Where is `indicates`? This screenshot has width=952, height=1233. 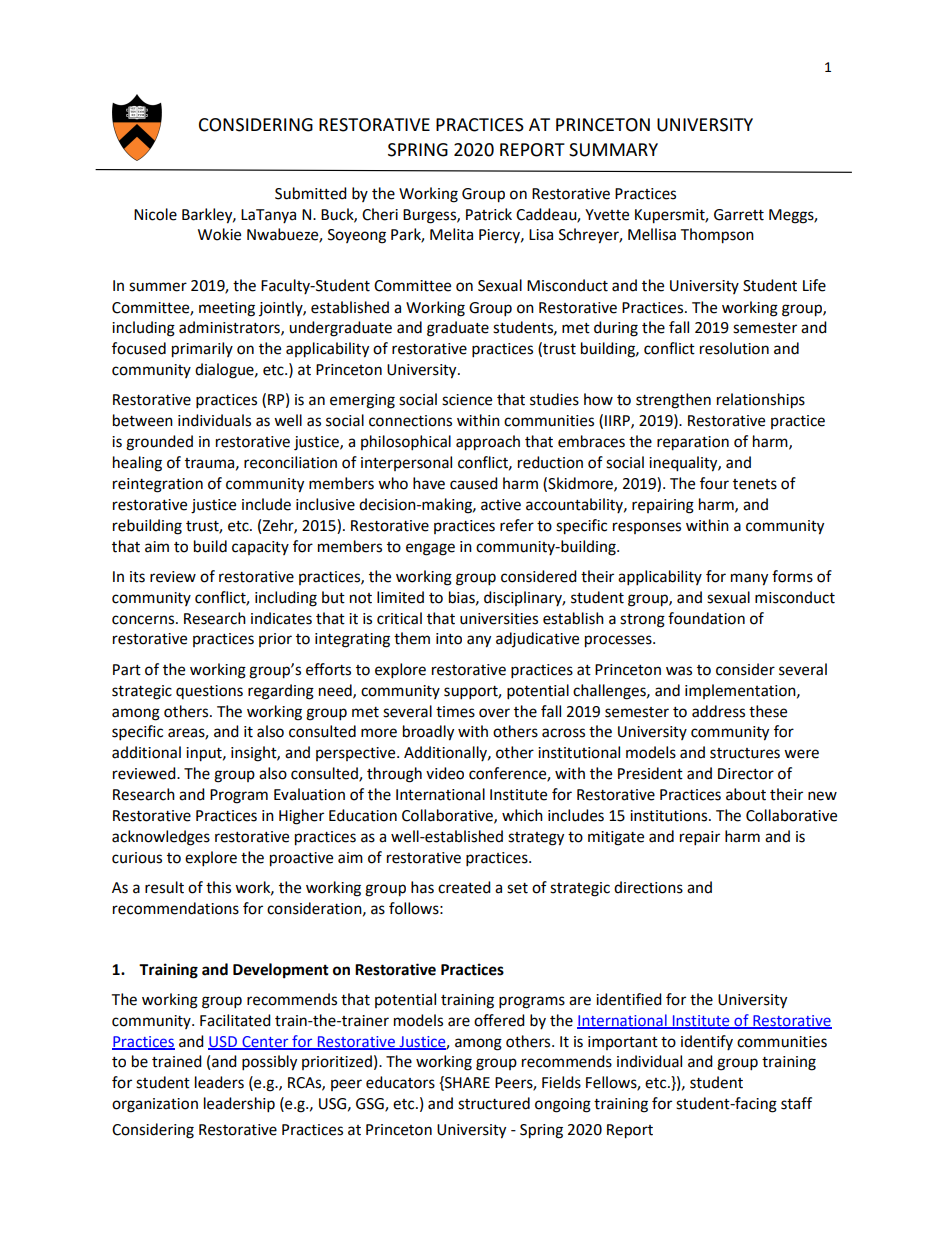
indicates is located at coordinates (281, 618).
